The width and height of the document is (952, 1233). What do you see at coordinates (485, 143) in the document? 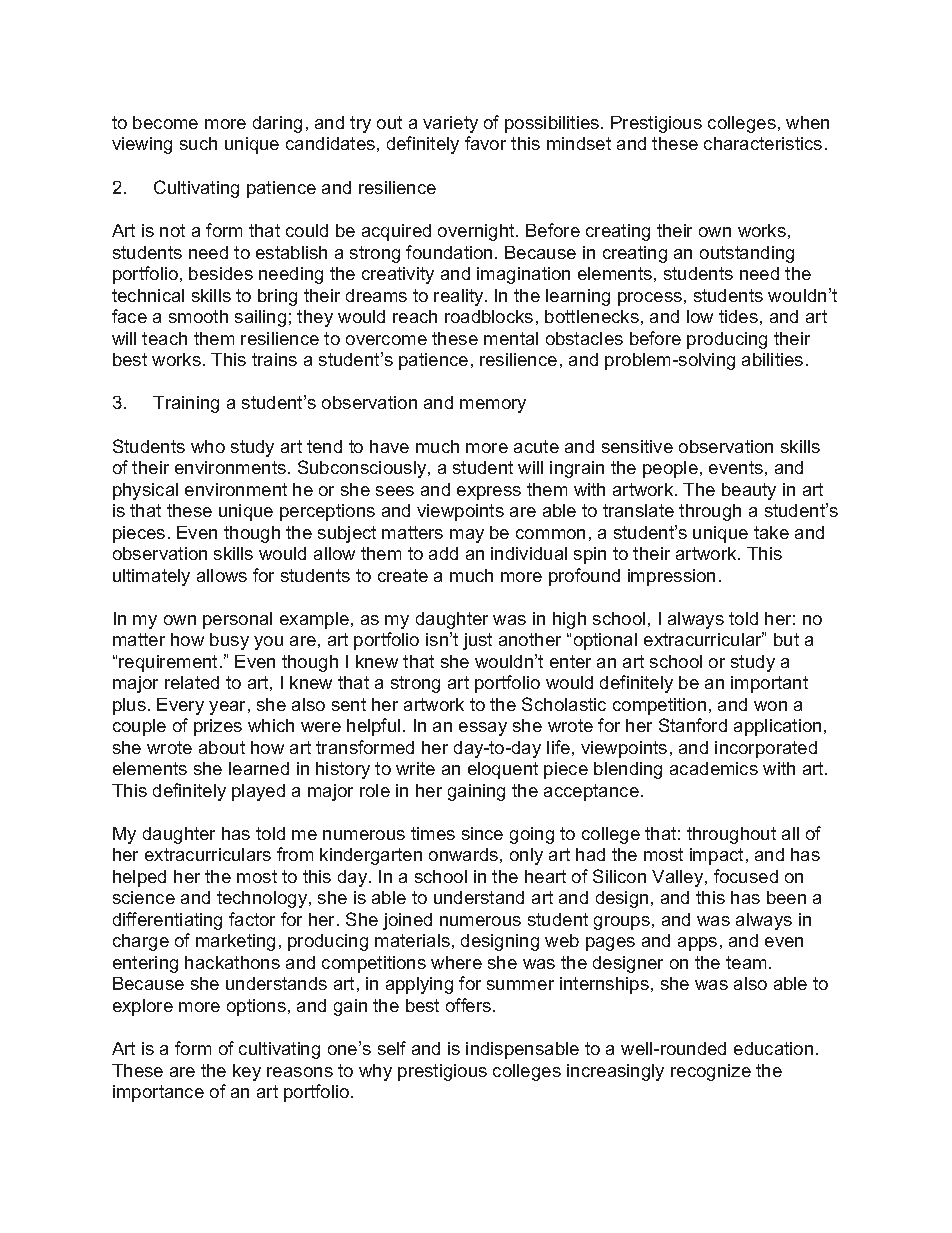
I see `favor` at bounding box center [485, 143].
